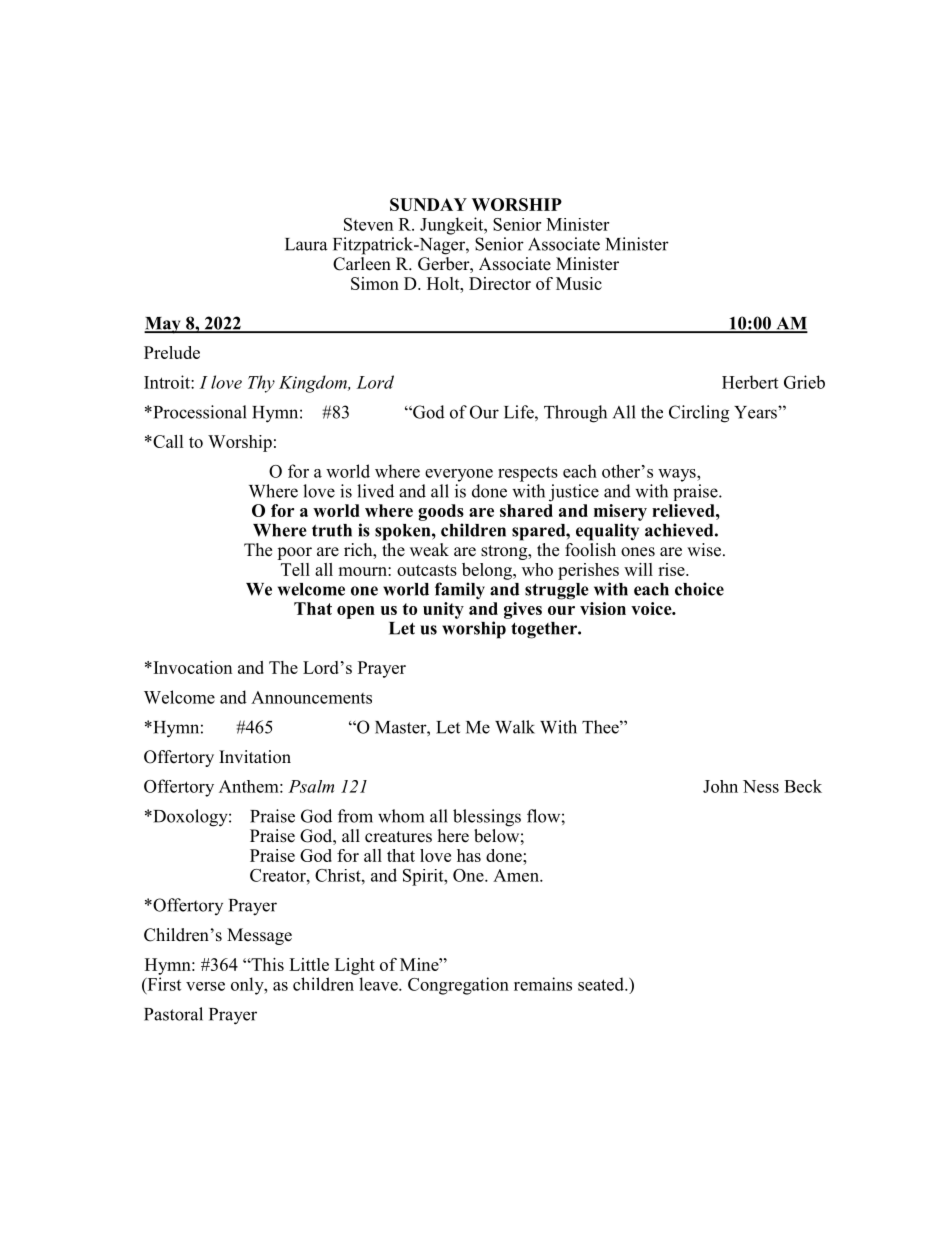 Image resolution: width=952 pixels, height=1233 pixels. Describe the element at coordinates (579, 283) in the document. I see `Music` at that location.
